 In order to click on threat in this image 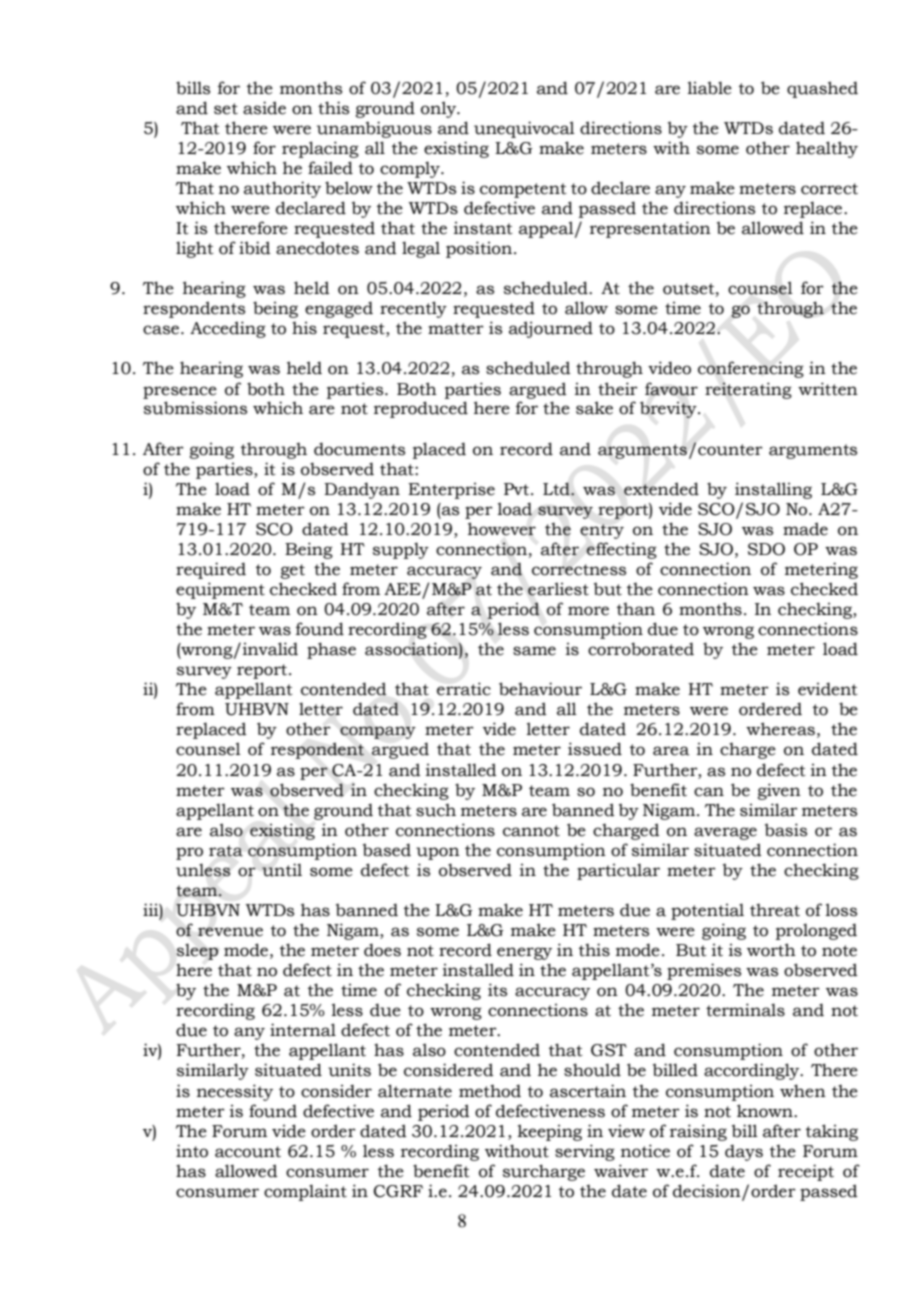, I will do `click(775, 910)`.
